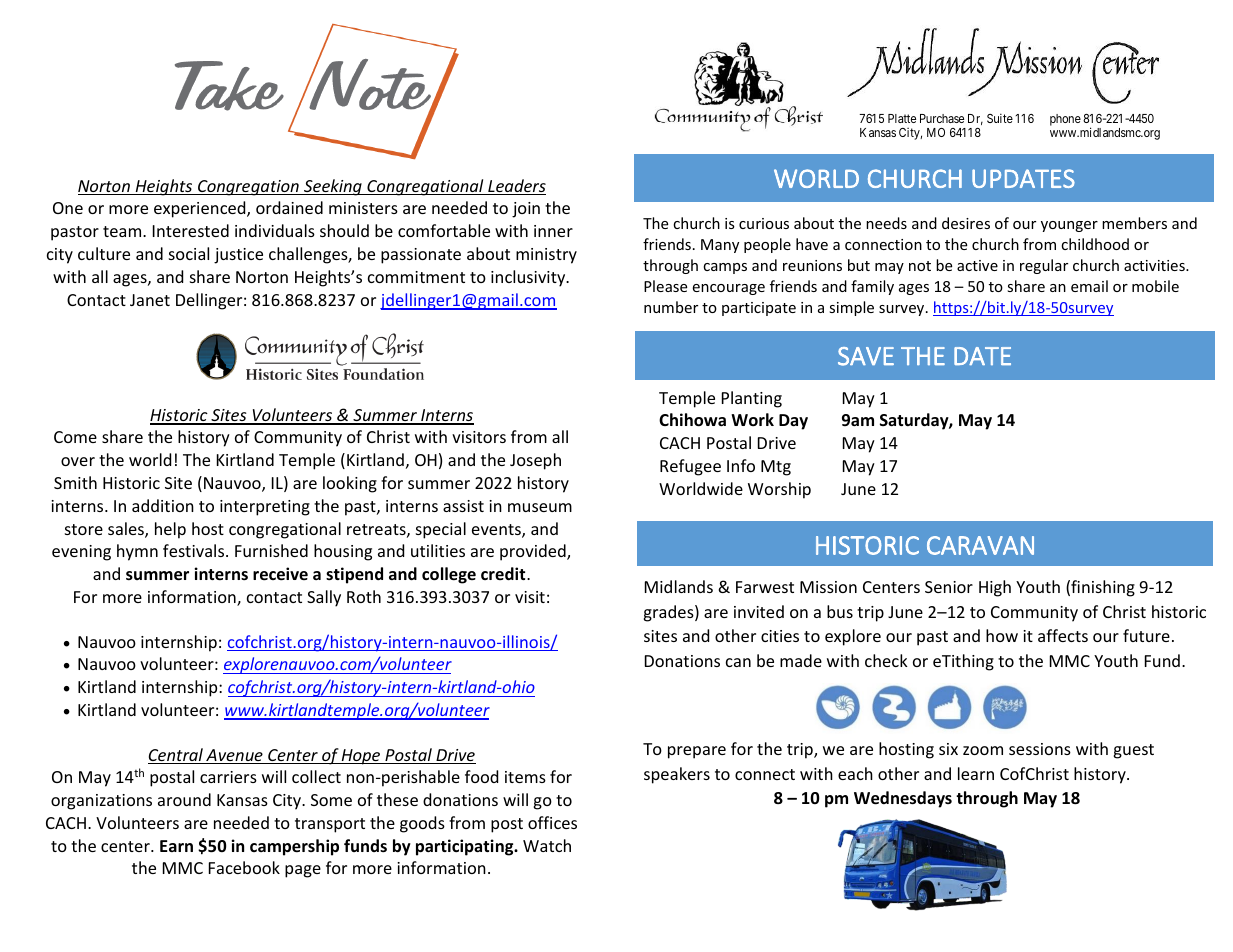  What do you see at coordinates (516, 187) in the image?
I see `Leaders` at bounding box center [516, 187].
